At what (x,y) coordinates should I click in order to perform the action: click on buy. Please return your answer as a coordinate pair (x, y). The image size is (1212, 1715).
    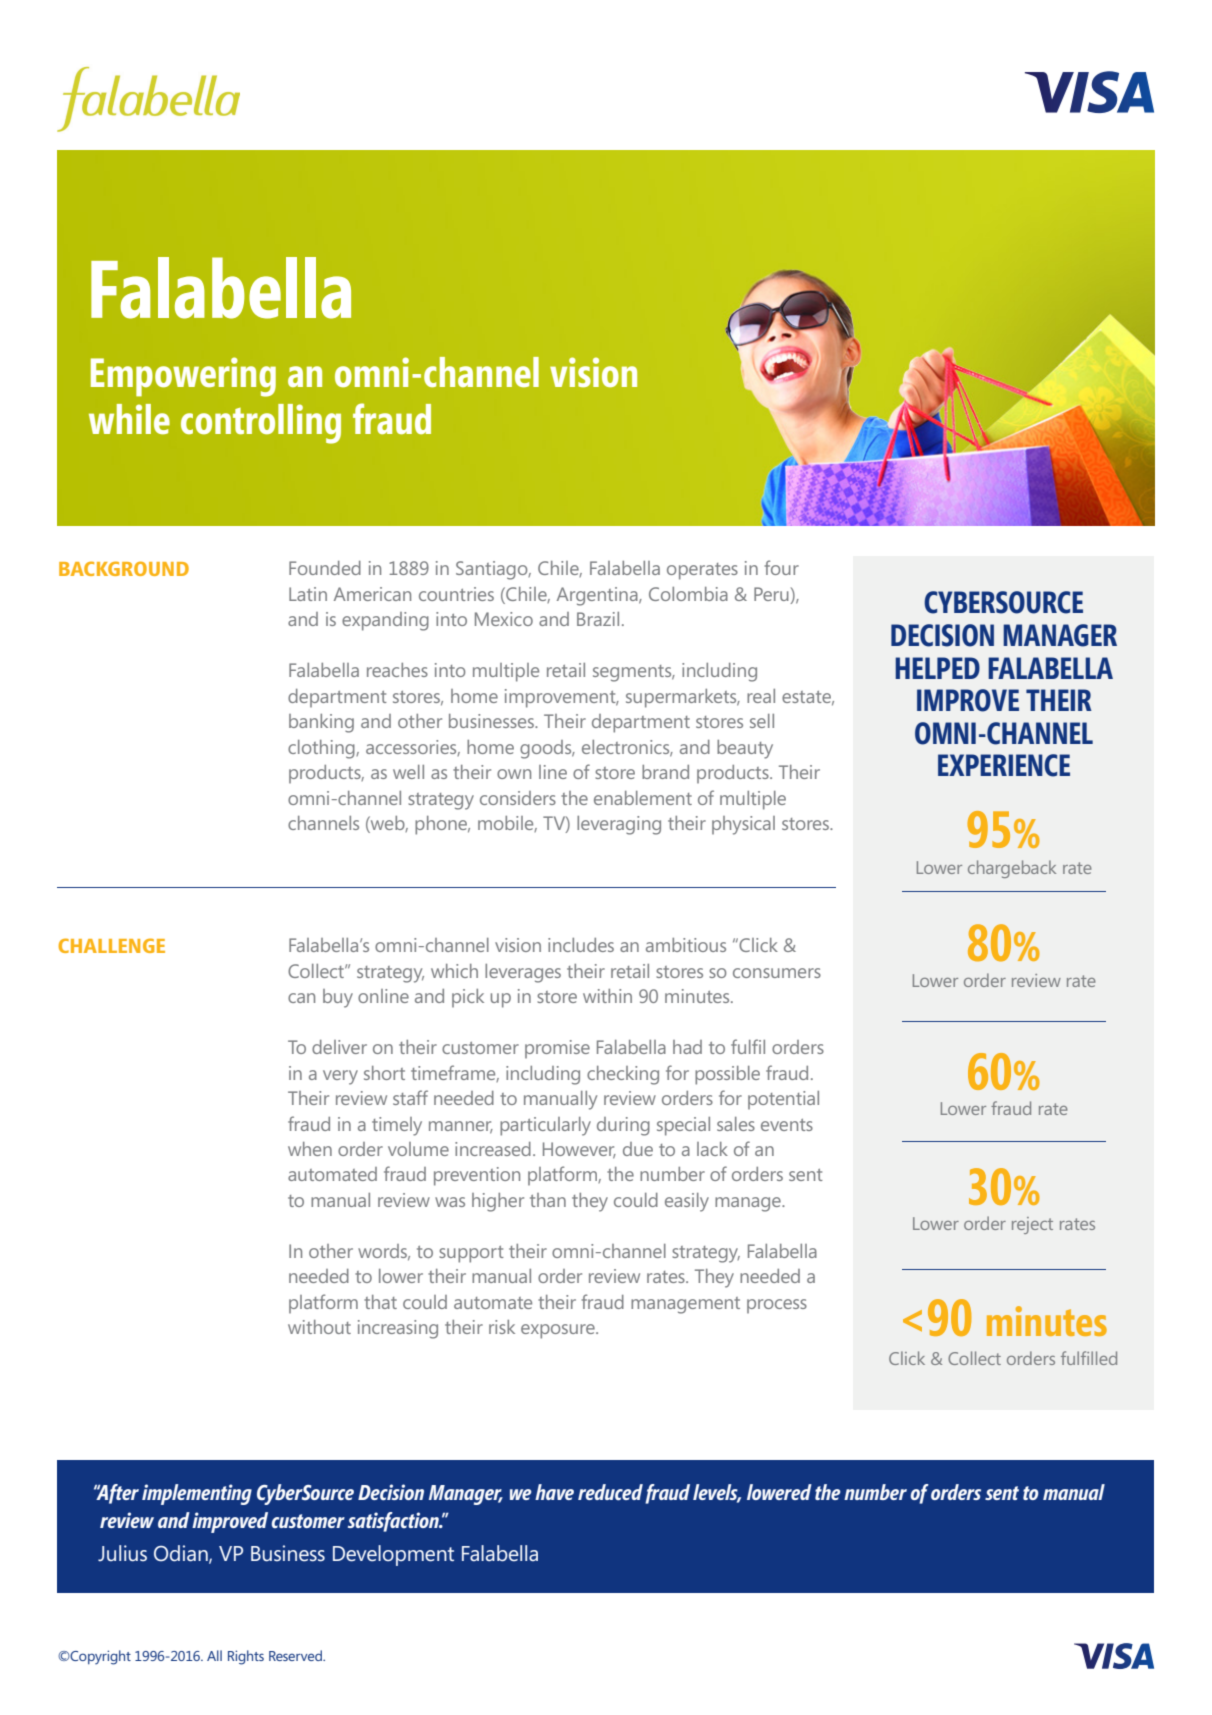
    Looking at the image, I should click on (338, 998).
